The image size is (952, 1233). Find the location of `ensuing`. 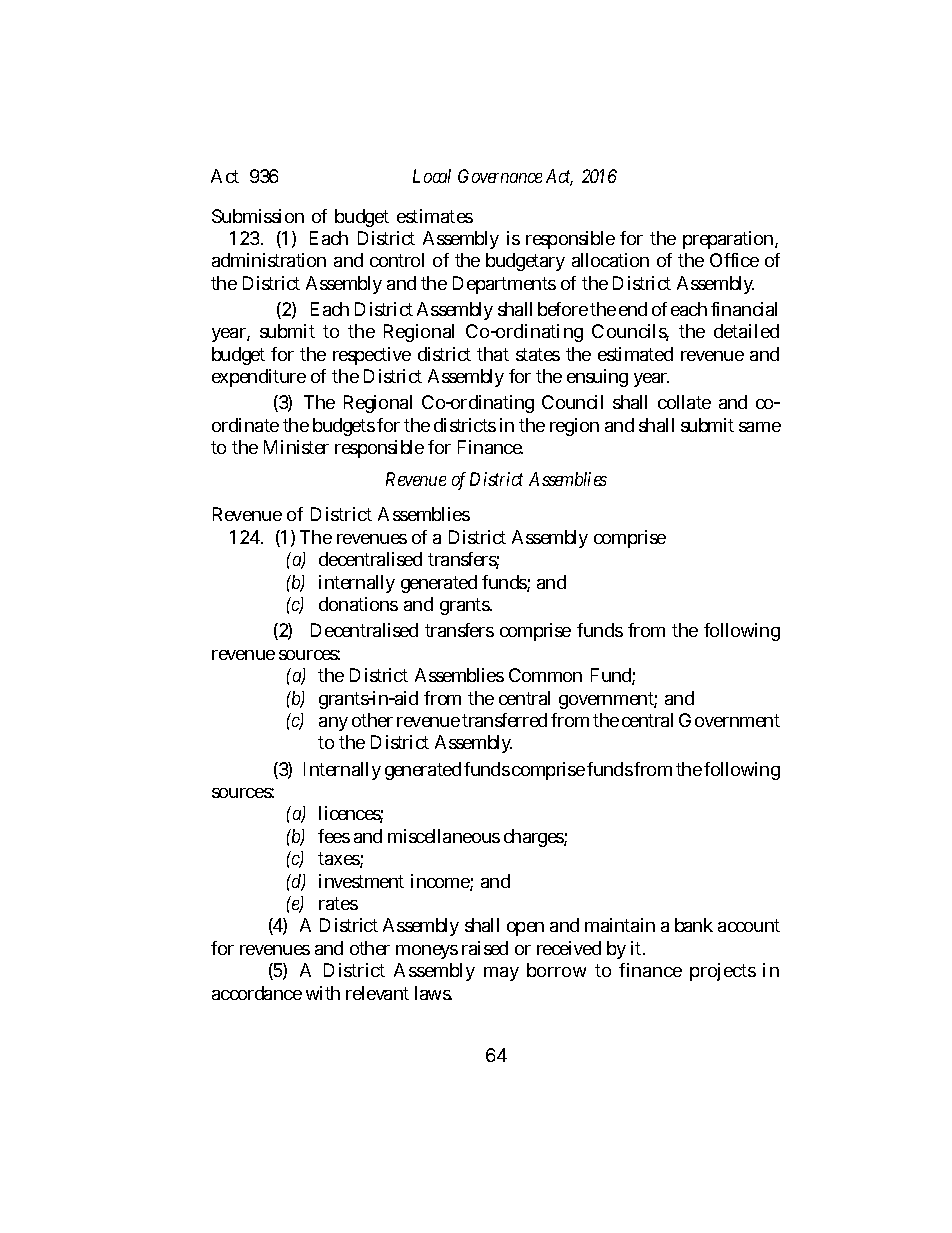

ensuing is located at coordinates (597, 378).
